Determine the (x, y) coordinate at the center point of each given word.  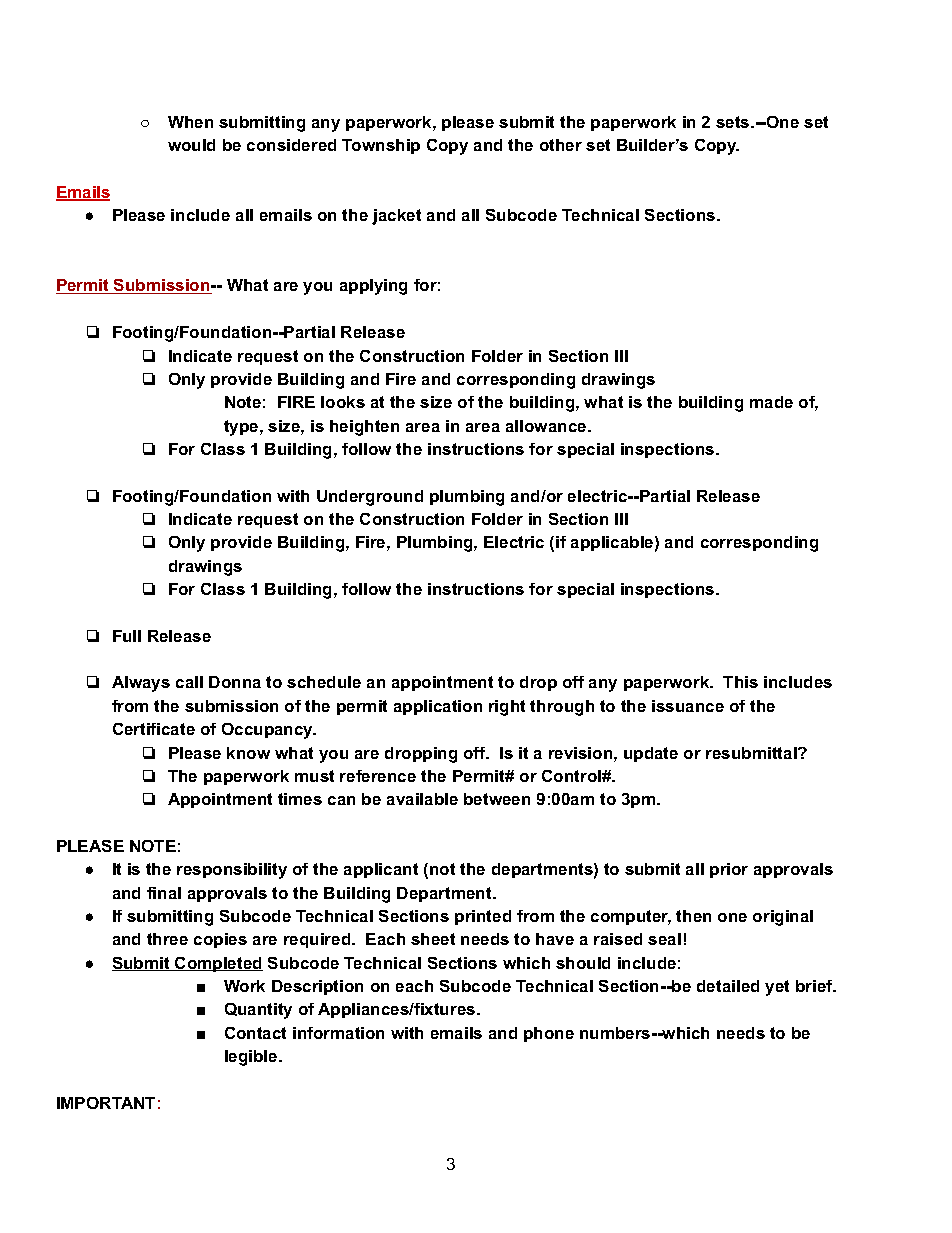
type (242, 428)
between (497, 799)
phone (549, 1034)
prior (729, 870)
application (438, 707)
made (771, 402)
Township (381, 146)
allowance (547, 426)
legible (252, 1058)
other (561, 145)
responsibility (232, 871)
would (191, 145)
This (740, 682)
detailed (728, 986)
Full (127, 636)
